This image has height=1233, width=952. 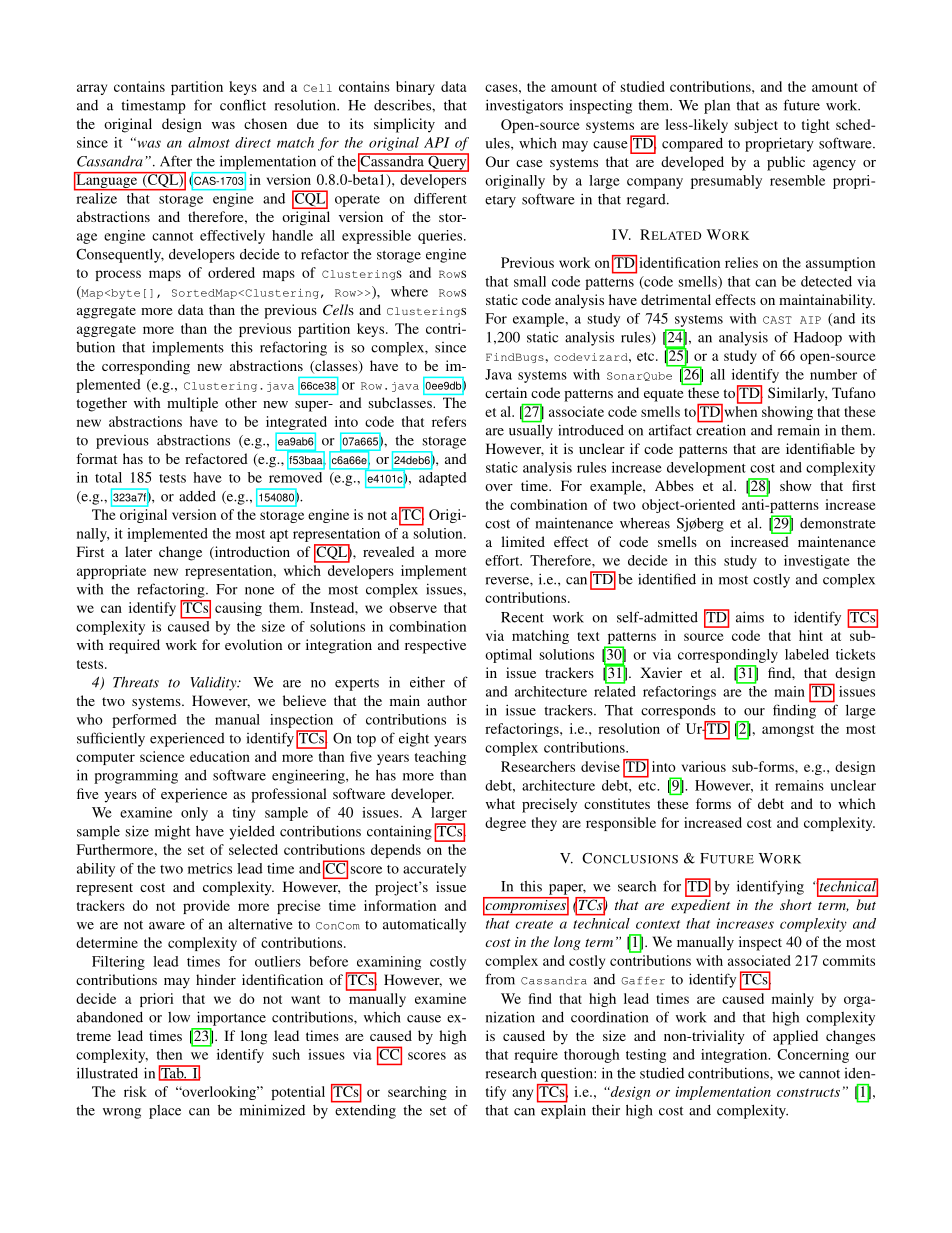 What do you see at coordinates (192, 404) in the image?
I see `multiple` at bounding box center [192, 404].
